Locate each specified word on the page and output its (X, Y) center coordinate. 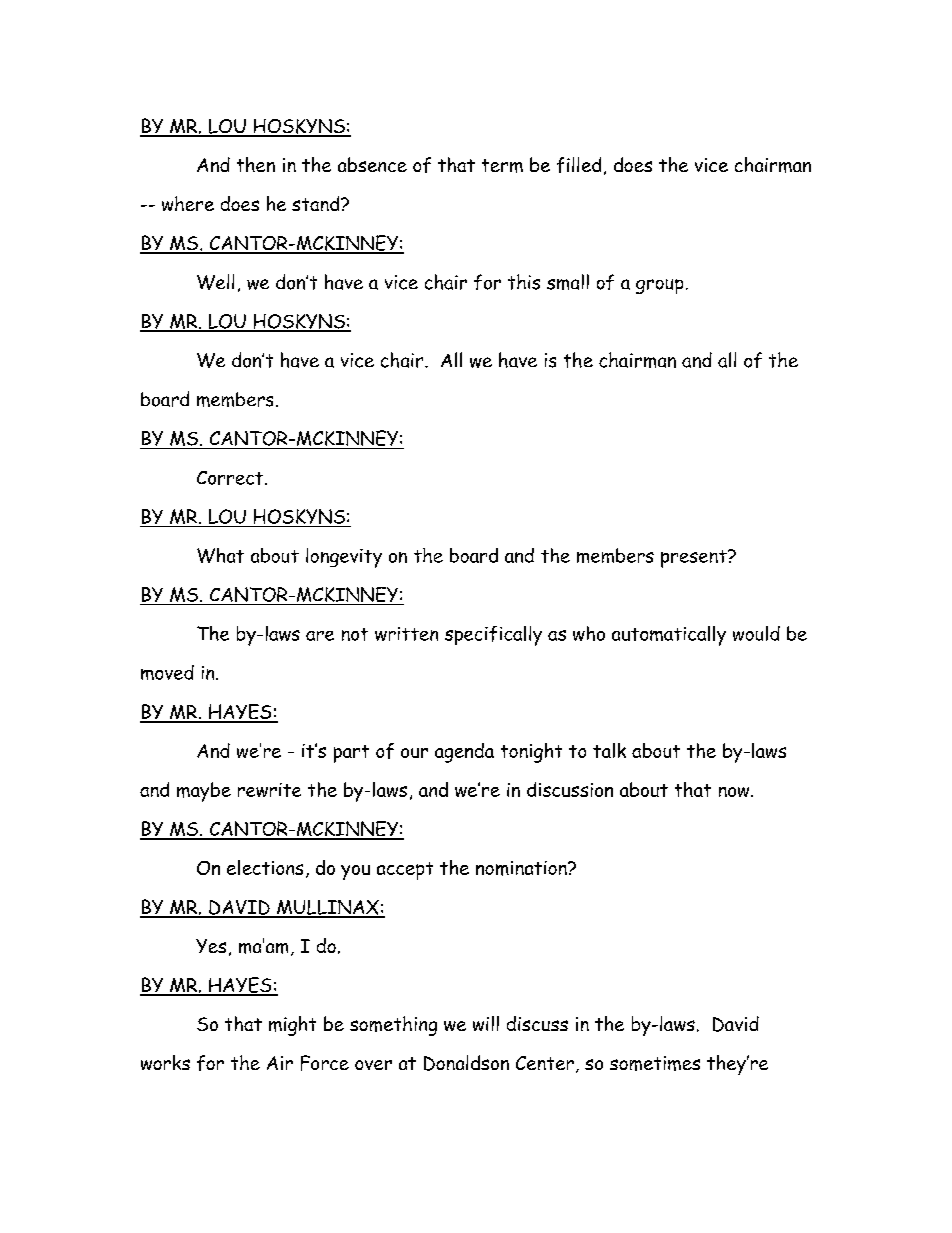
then (256, 164)
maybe (204, 792)
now (735, 792)
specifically (493, 636)
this (524, 282)
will (486, 1023)
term (502, 166)
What (220, 555)
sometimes (655, 1063)
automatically (669, 636)
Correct (231, 478)
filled (579, 165)
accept (405, 871)
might (292, 1026)
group (659, 286)
